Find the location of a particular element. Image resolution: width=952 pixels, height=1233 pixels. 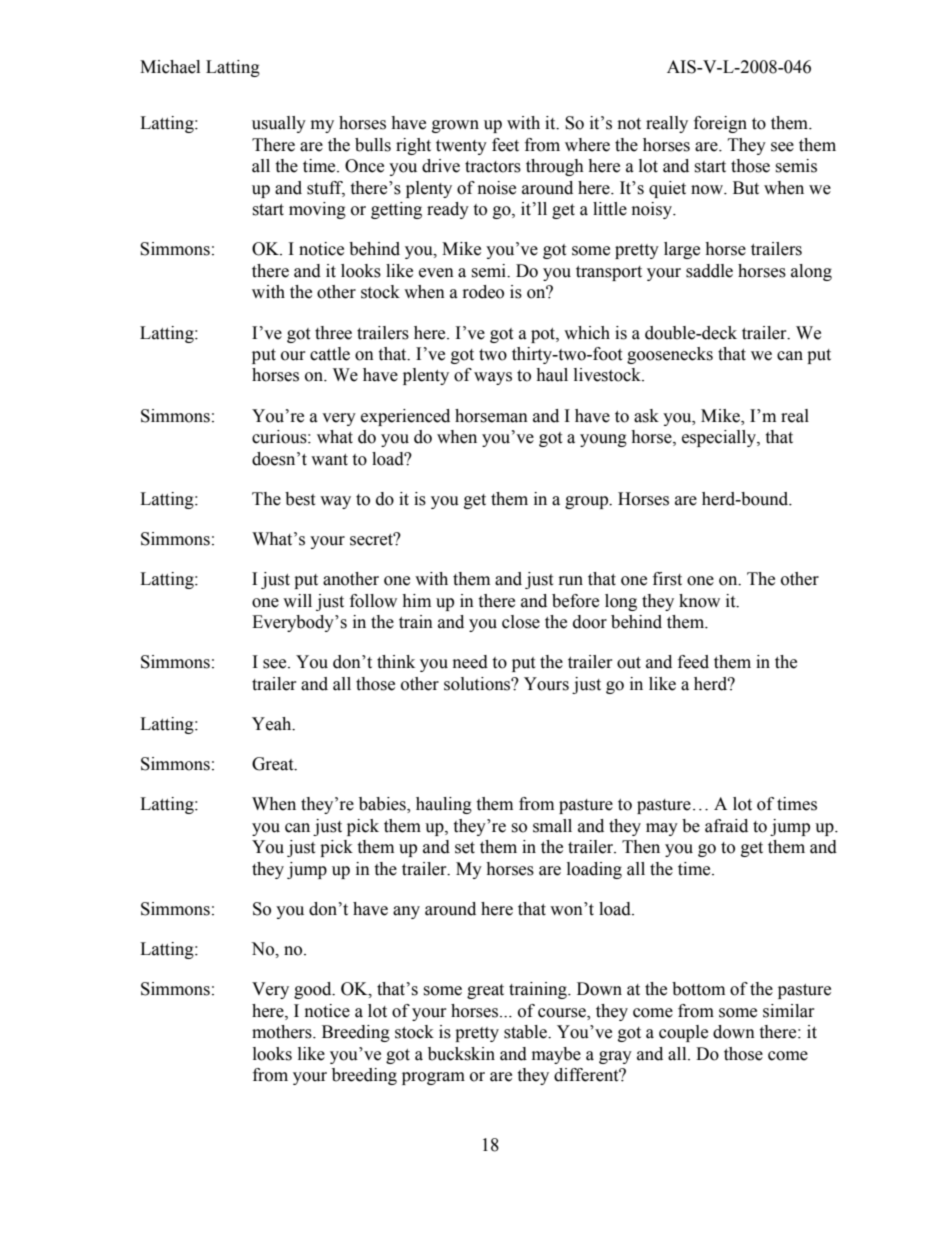

couple is located at coordinates (683, 1033).
